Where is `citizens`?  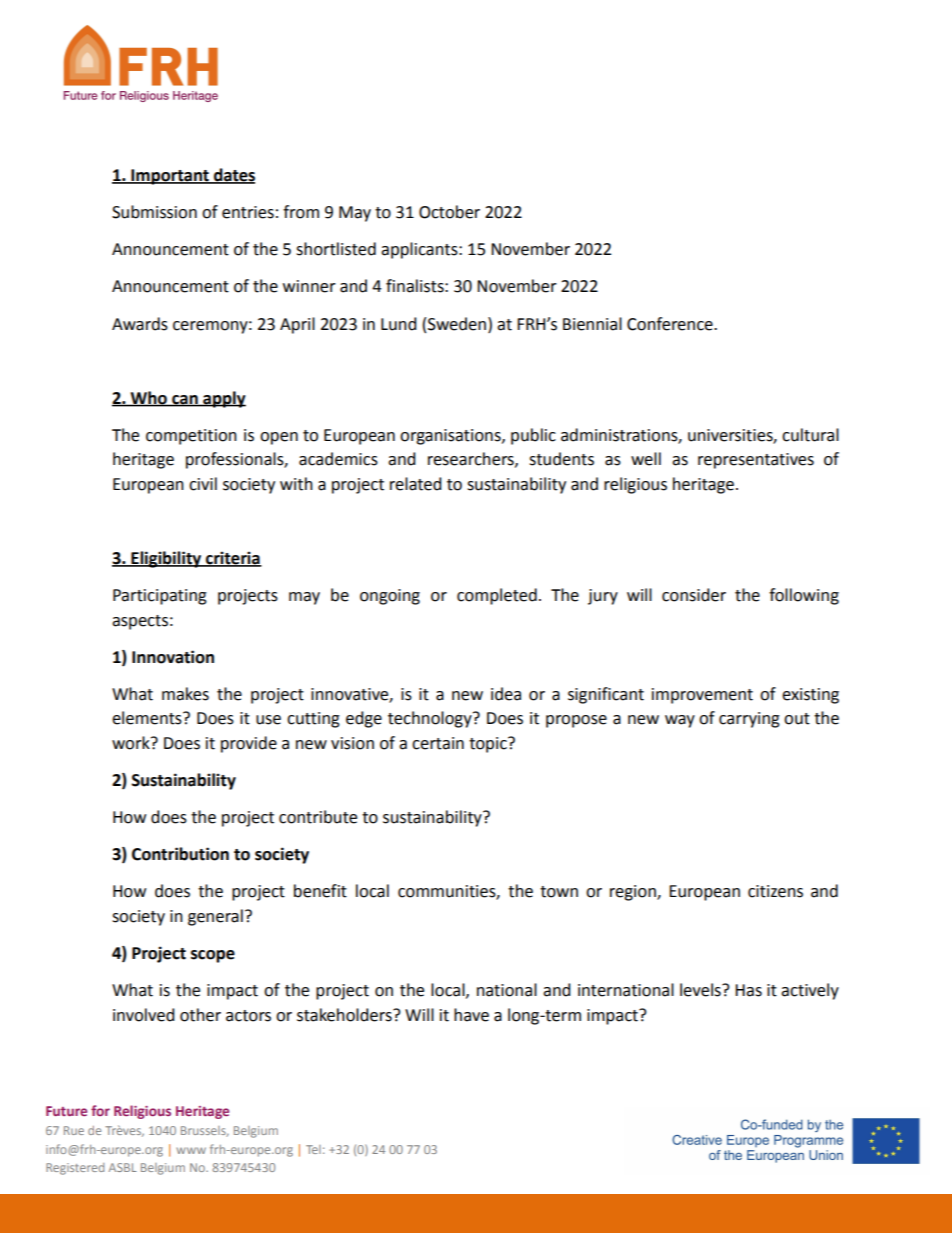 citizens is located at coordinates (775, 891).
